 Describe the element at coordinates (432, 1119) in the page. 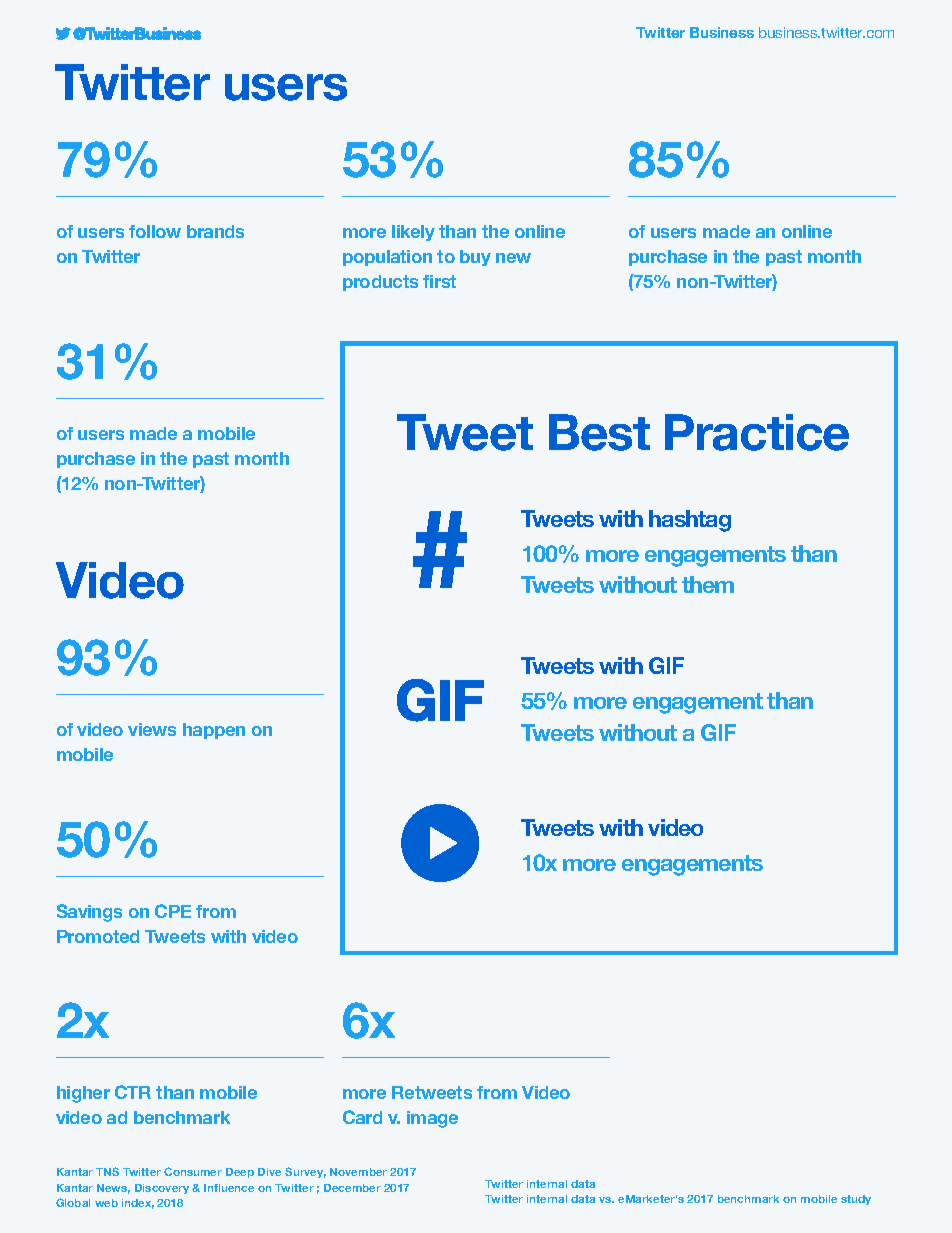

I see `image` at that location.
